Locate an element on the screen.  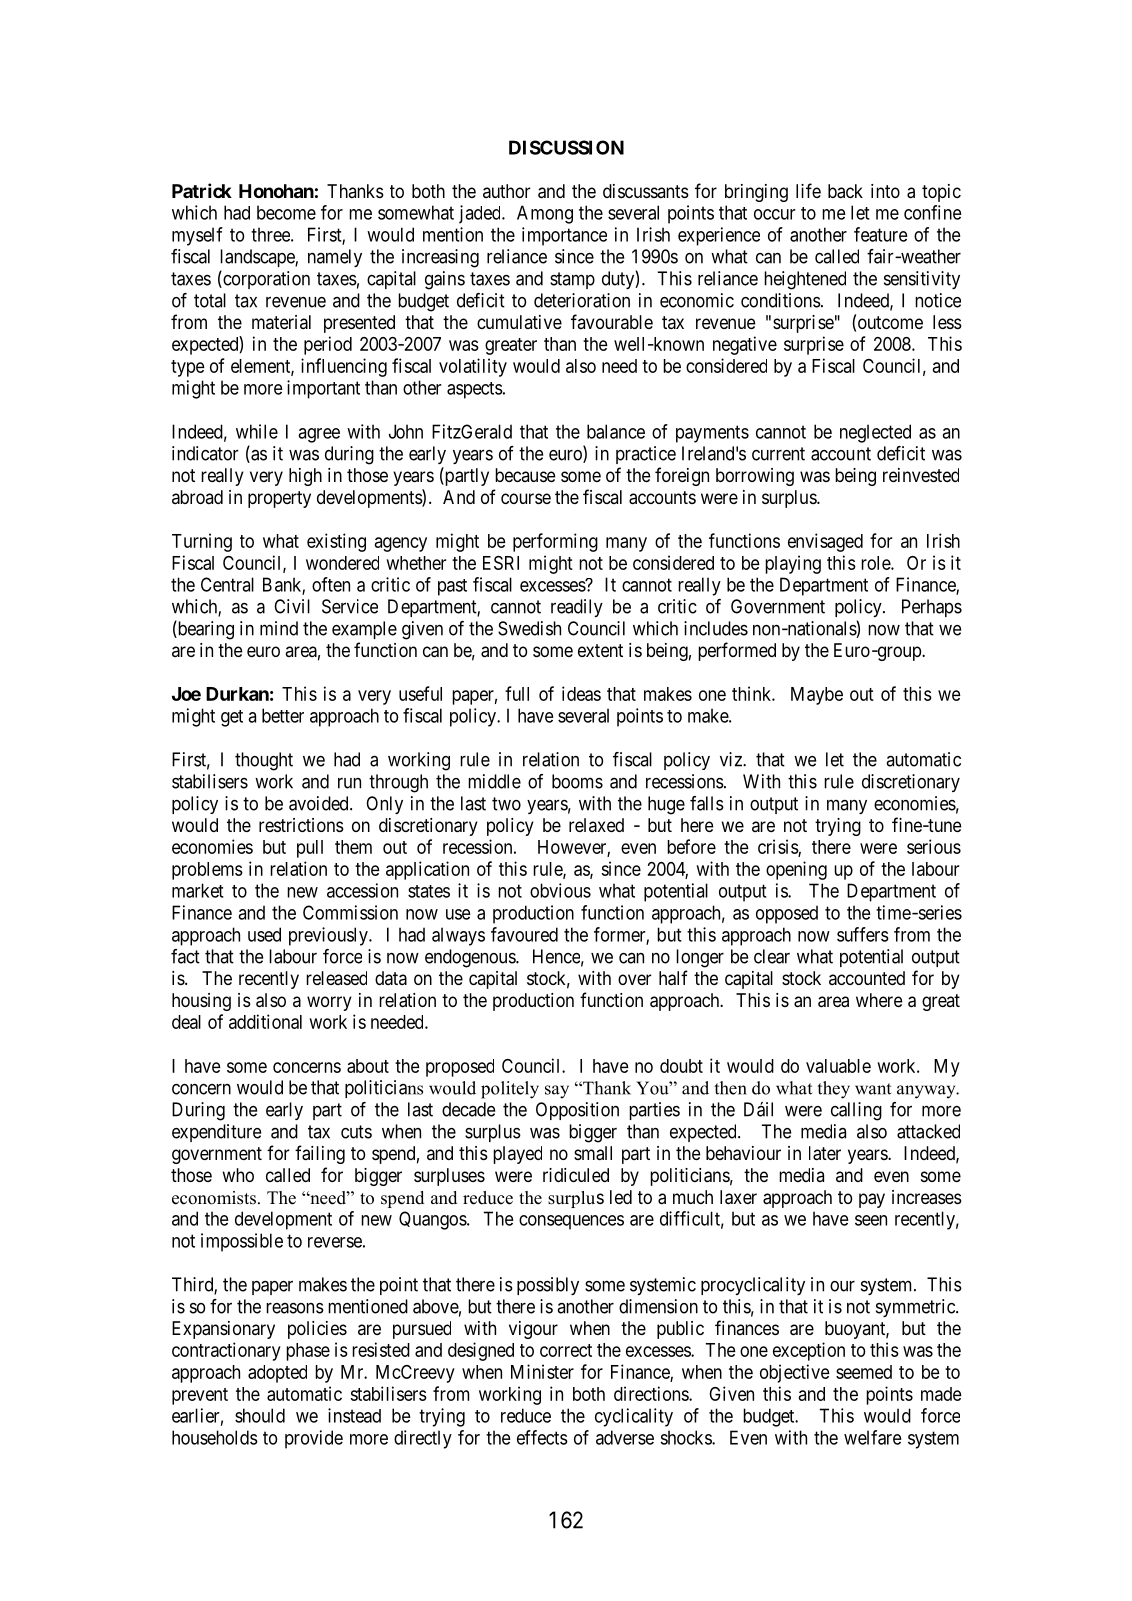
course is located at coordinates (526, 498).
